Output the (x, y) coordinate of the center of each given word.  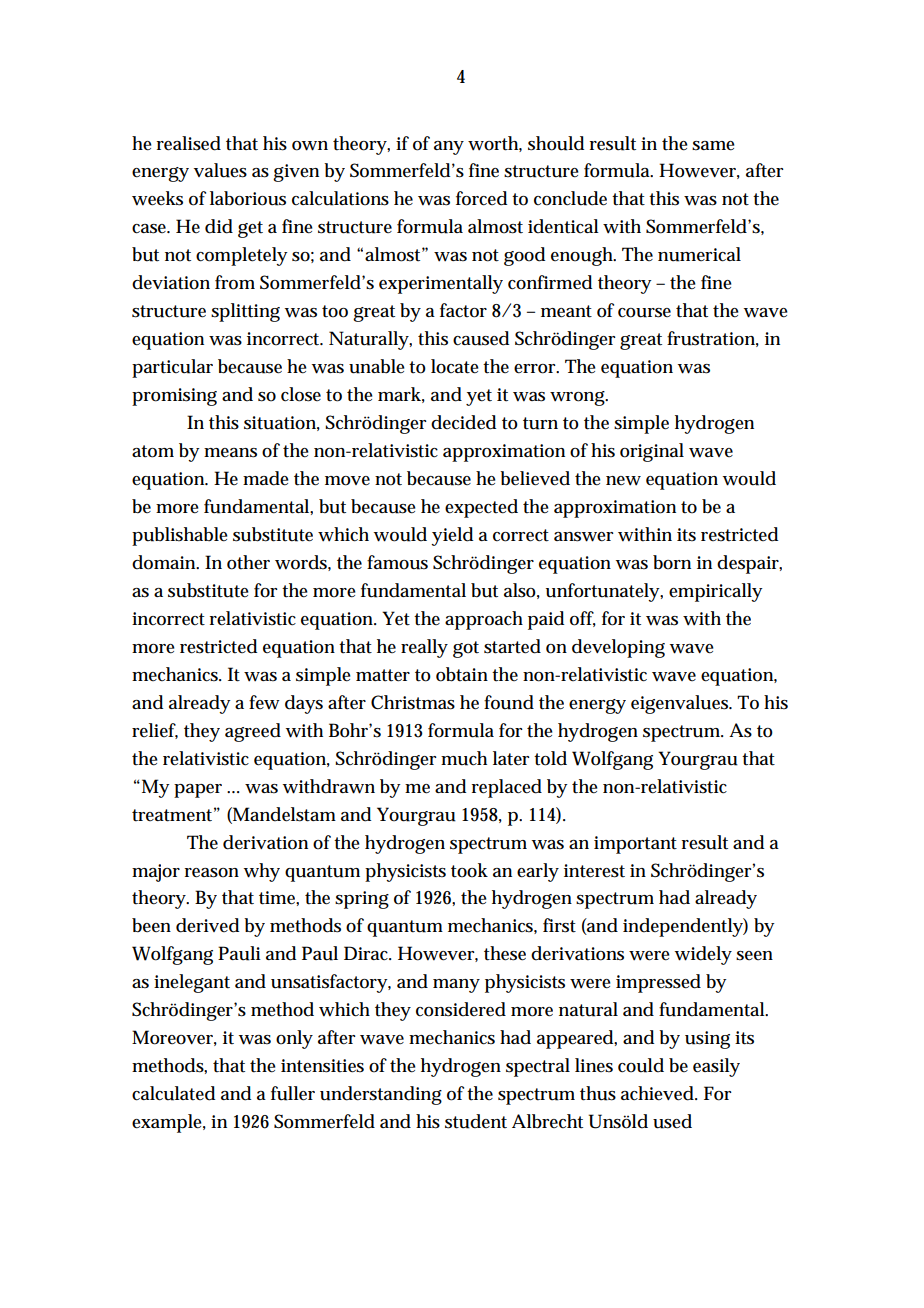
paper (198, 791)
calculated (173, 1093)
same (713, 146)
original (652, 452)
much (464, 758)
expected (481, 508)
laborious (248, 198)
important (635, 845)
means (230, 453)
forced (481, 198)
